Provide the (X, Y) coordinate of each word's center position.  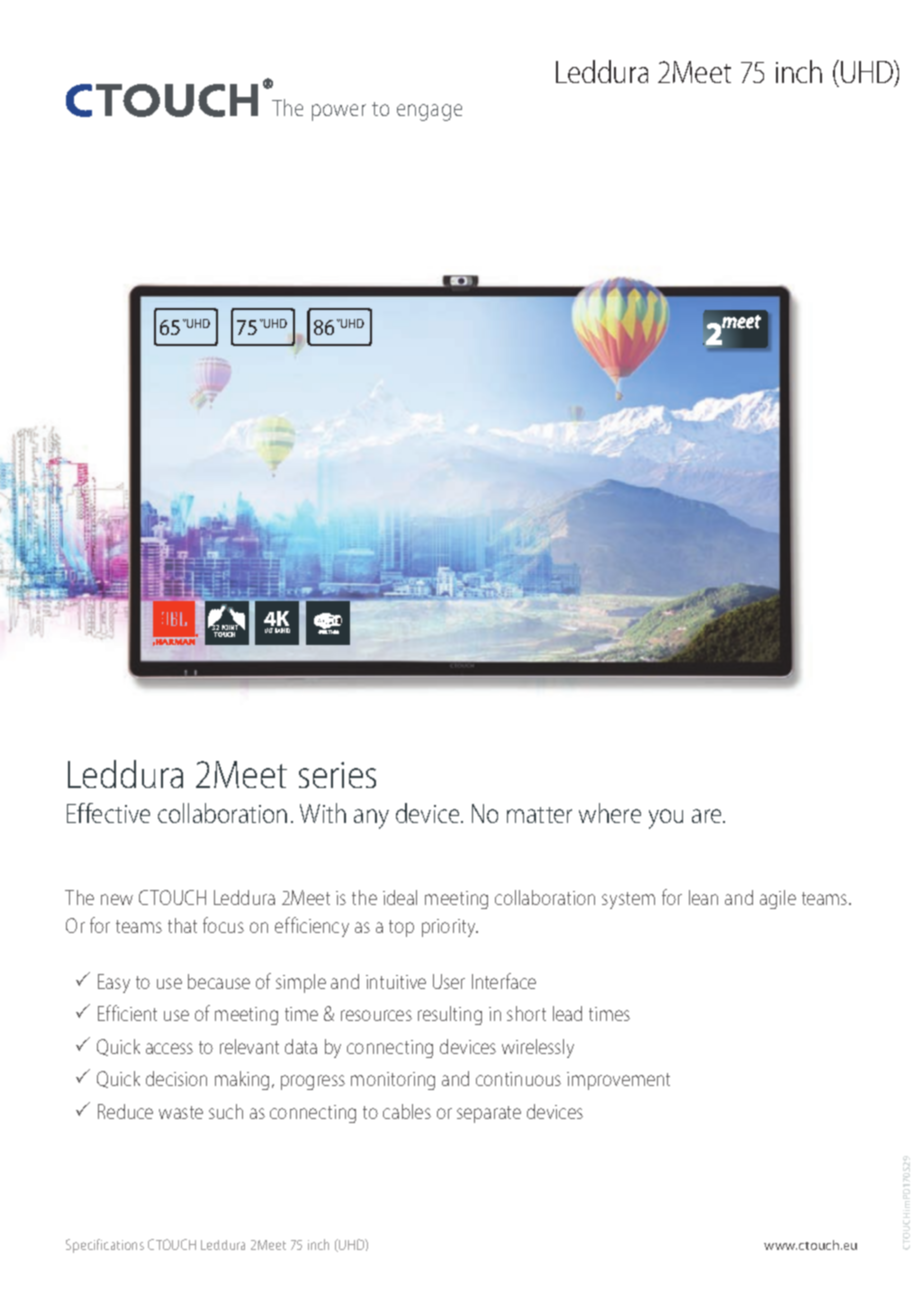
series (337, 775)
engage (429, 112)
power (339, 112)
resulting (450, 1015)
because (219, 981)
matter (539, 815)
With (323, 813)
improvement (618, 1081)
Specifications (105, 1246)
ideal (400, 897)
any (371, 819)
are (708, 816)
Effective (108, 813)
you (666, 819)
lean (703, 897)
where (610, 813)
